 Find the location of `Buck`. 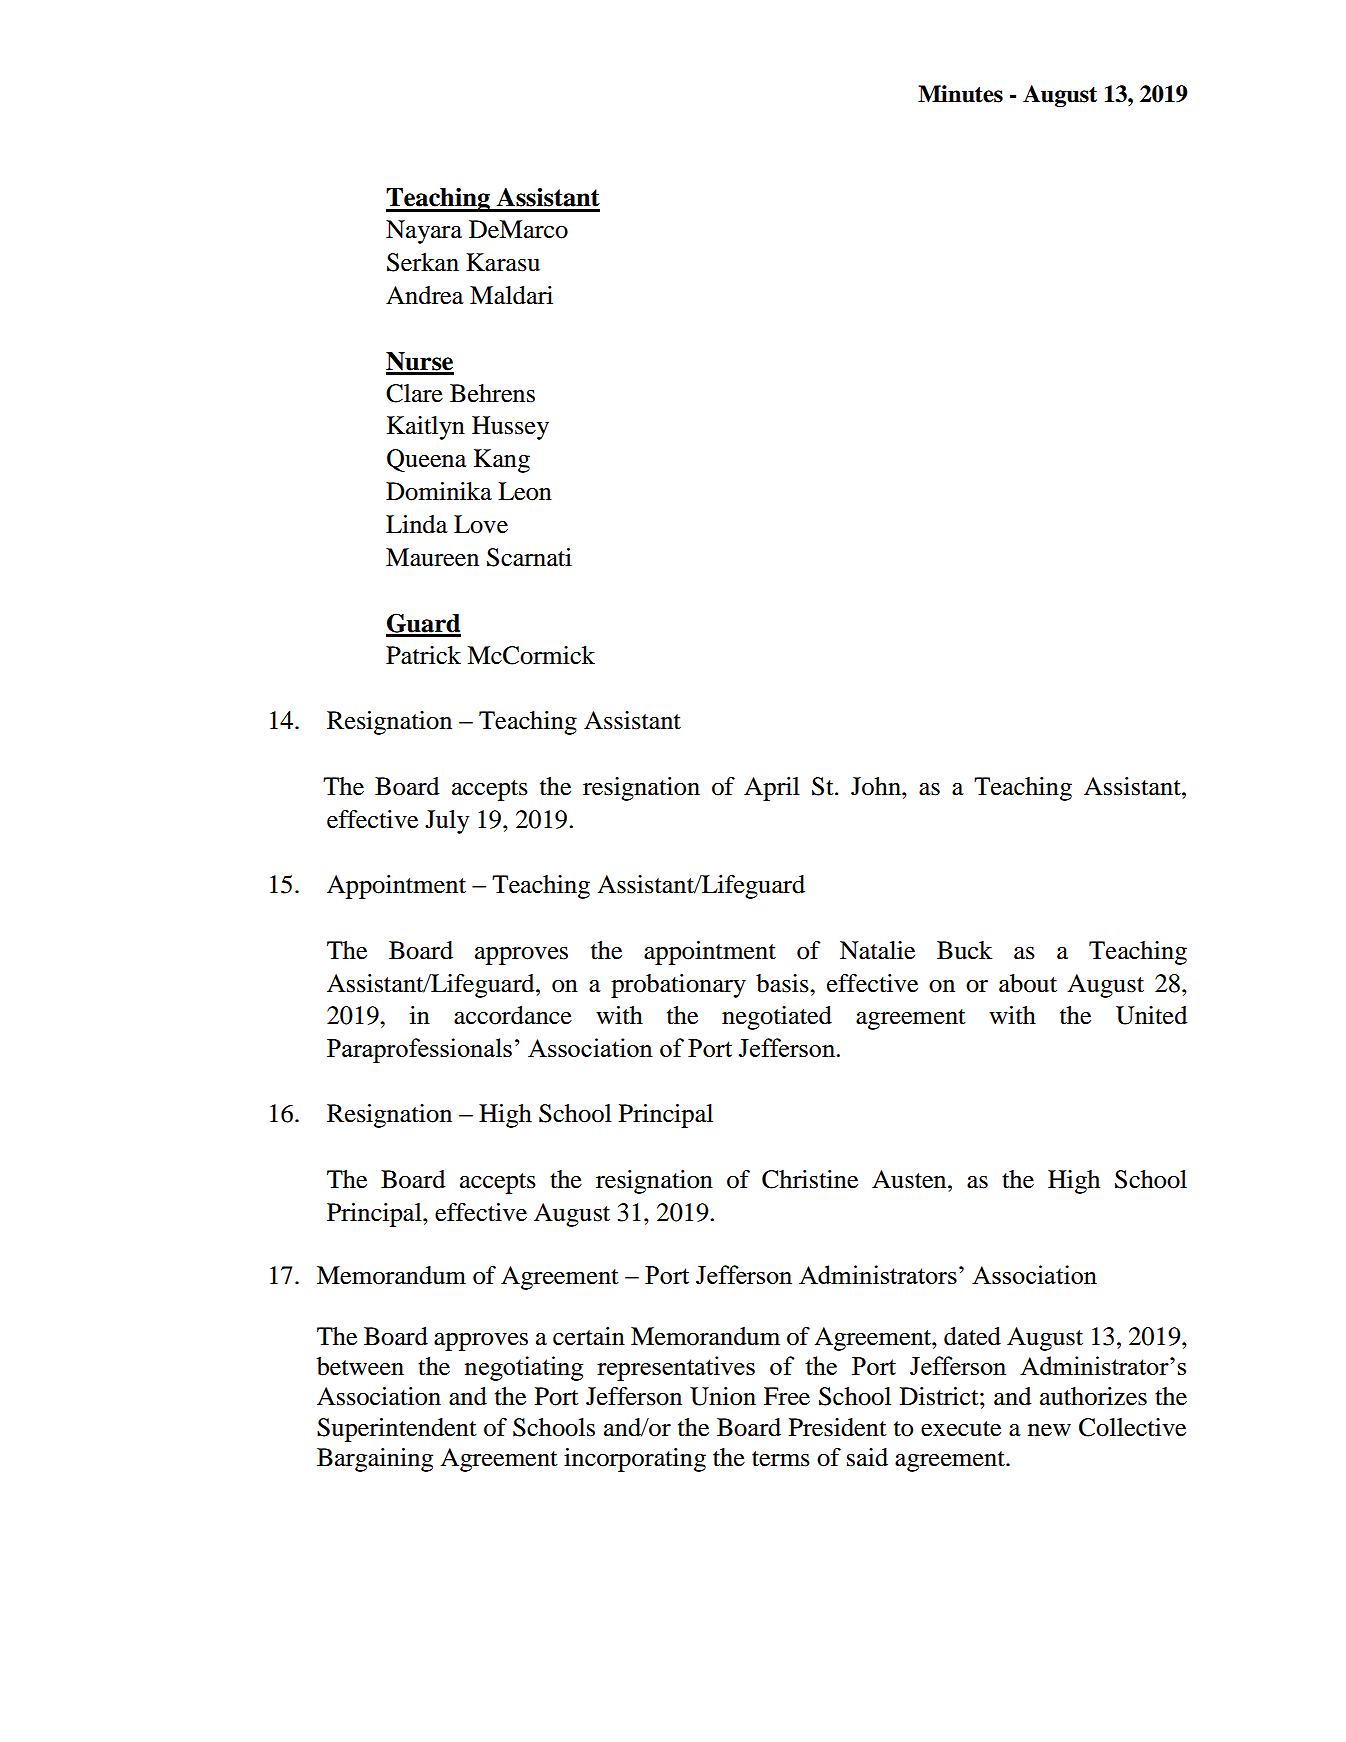

Buck is located at coordinates (964, 950).
